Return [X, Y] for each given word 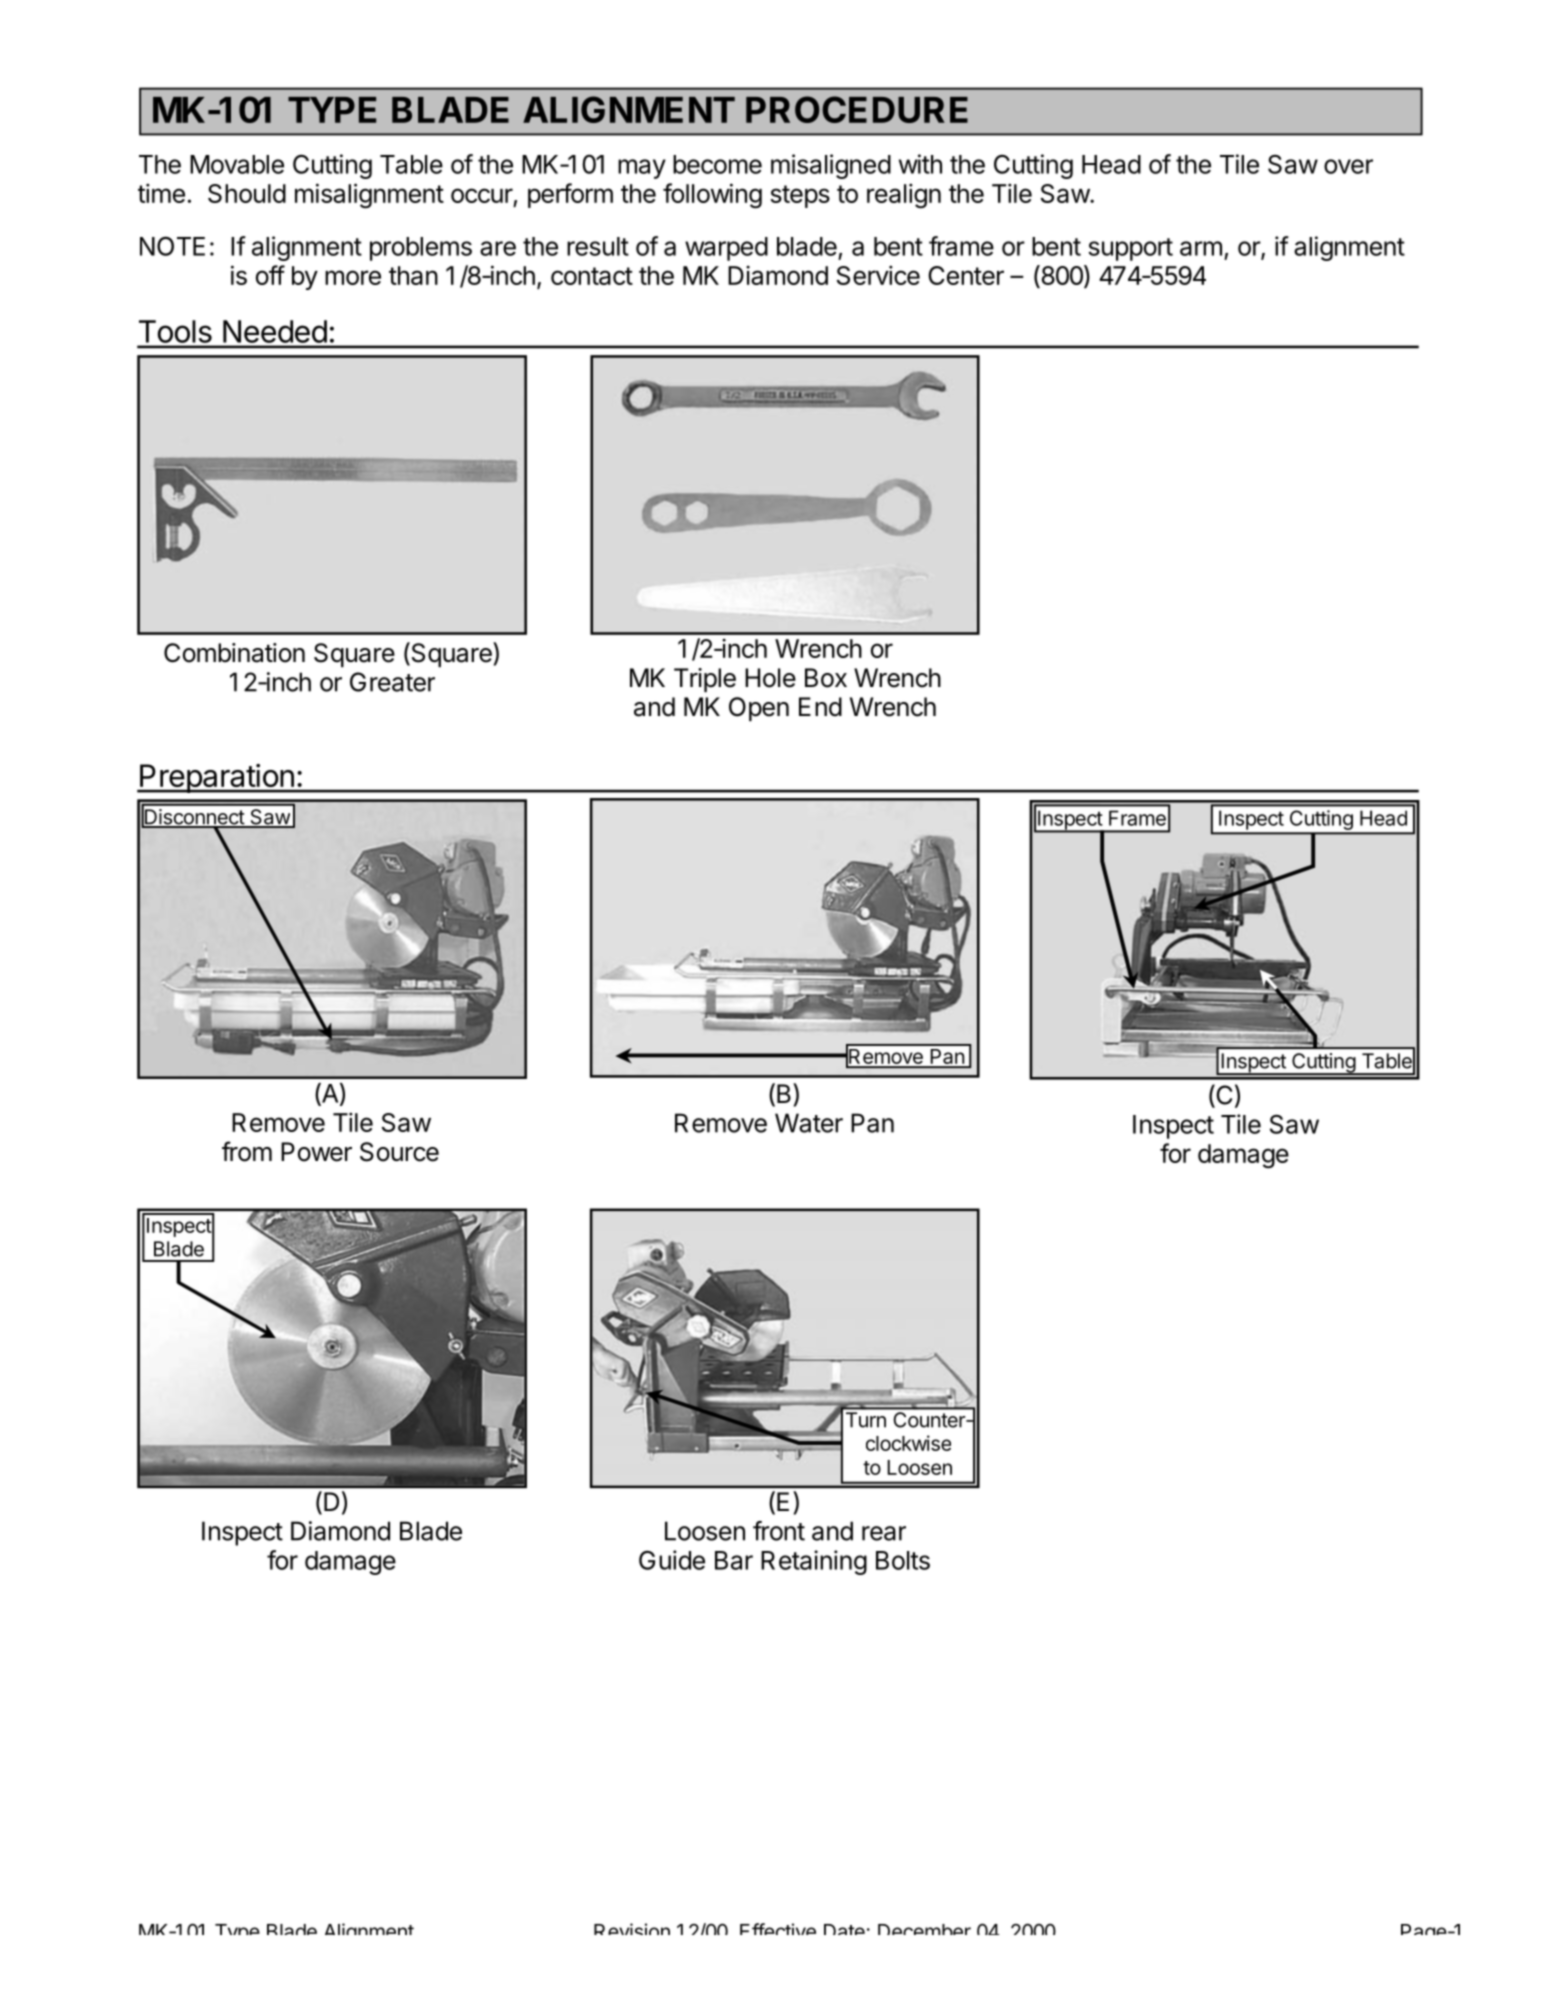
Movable [237, 164]
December [924, 1929]
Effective [778, 1929]
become [717, 164]
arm [1201, 248]
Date [844, 1929]
